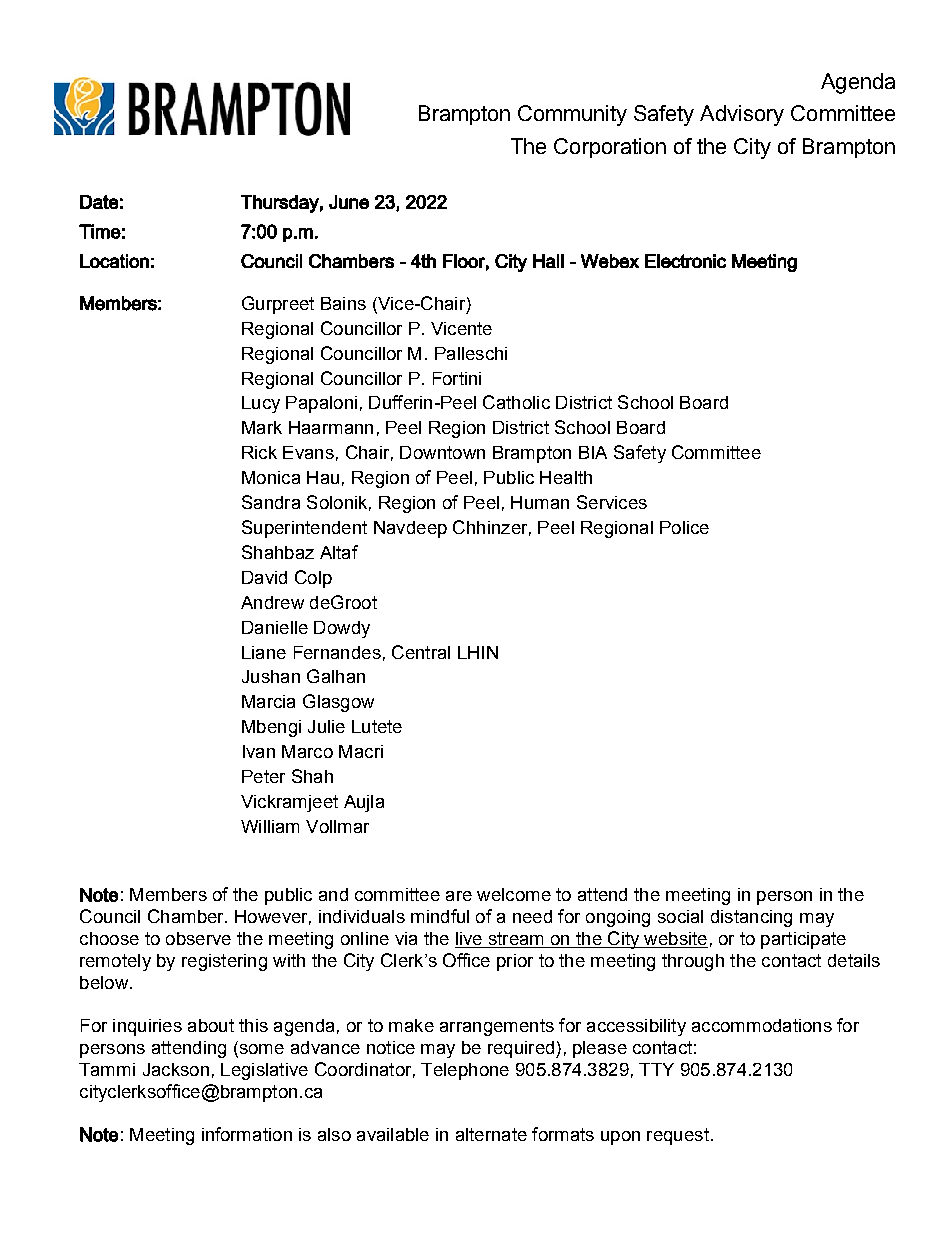 The height and width of the screenshot is (1233, 952). What do you see at coordinates (99, 202) in the screenshot?
I see `Date` at bounding box center [99, 202].
